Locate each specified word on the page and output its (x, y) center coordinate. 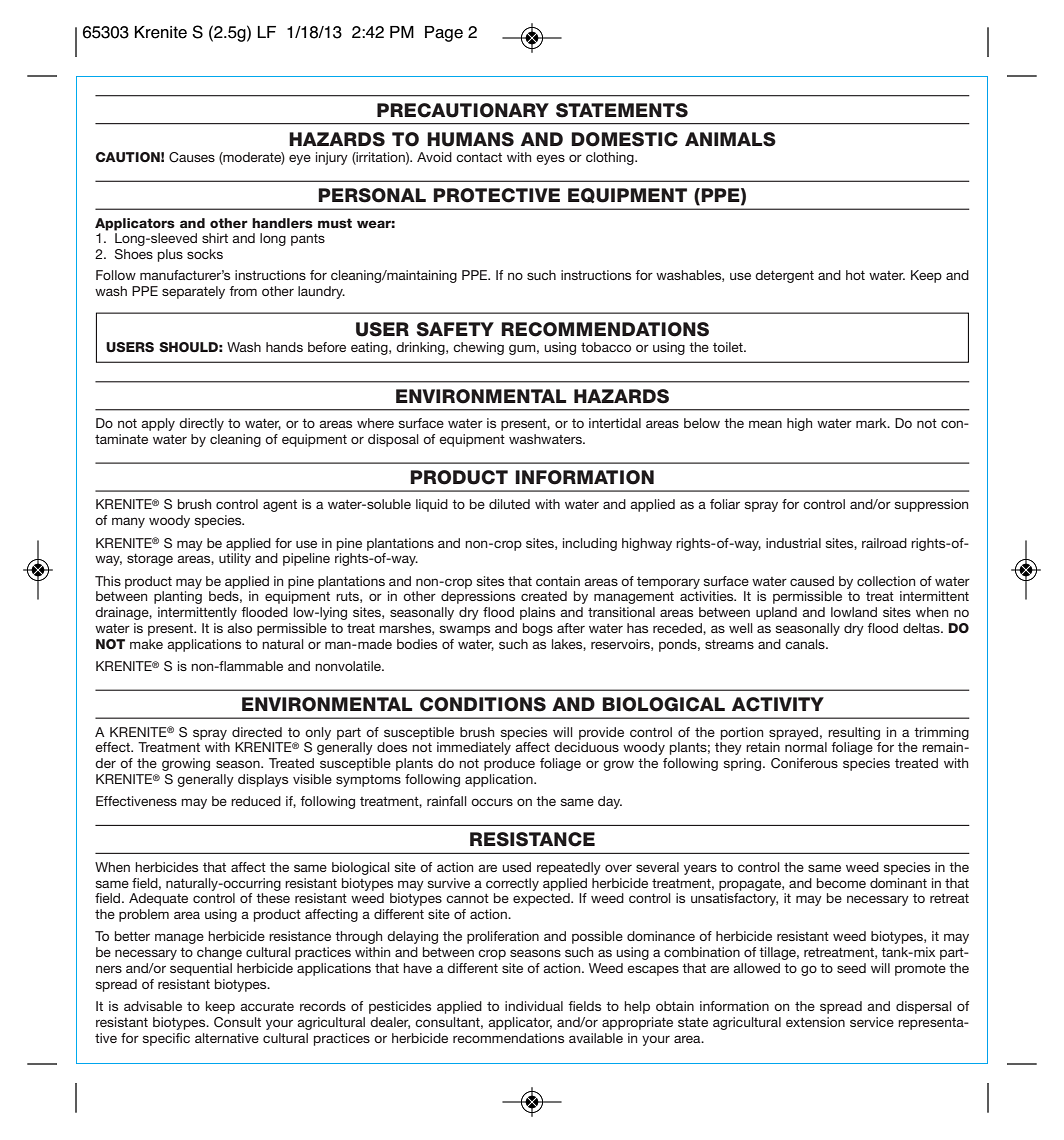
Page (444, 34)
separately (193, 292)
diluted (509, 504)
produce (509, 764)
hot (855, 275)
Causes (192, 157)
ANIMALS (730, 139)
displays (263, 780)
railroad (884, 543)
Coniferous (804, 763)
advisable (153, 1006)
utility (235, 559)
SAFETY (455, 329)
